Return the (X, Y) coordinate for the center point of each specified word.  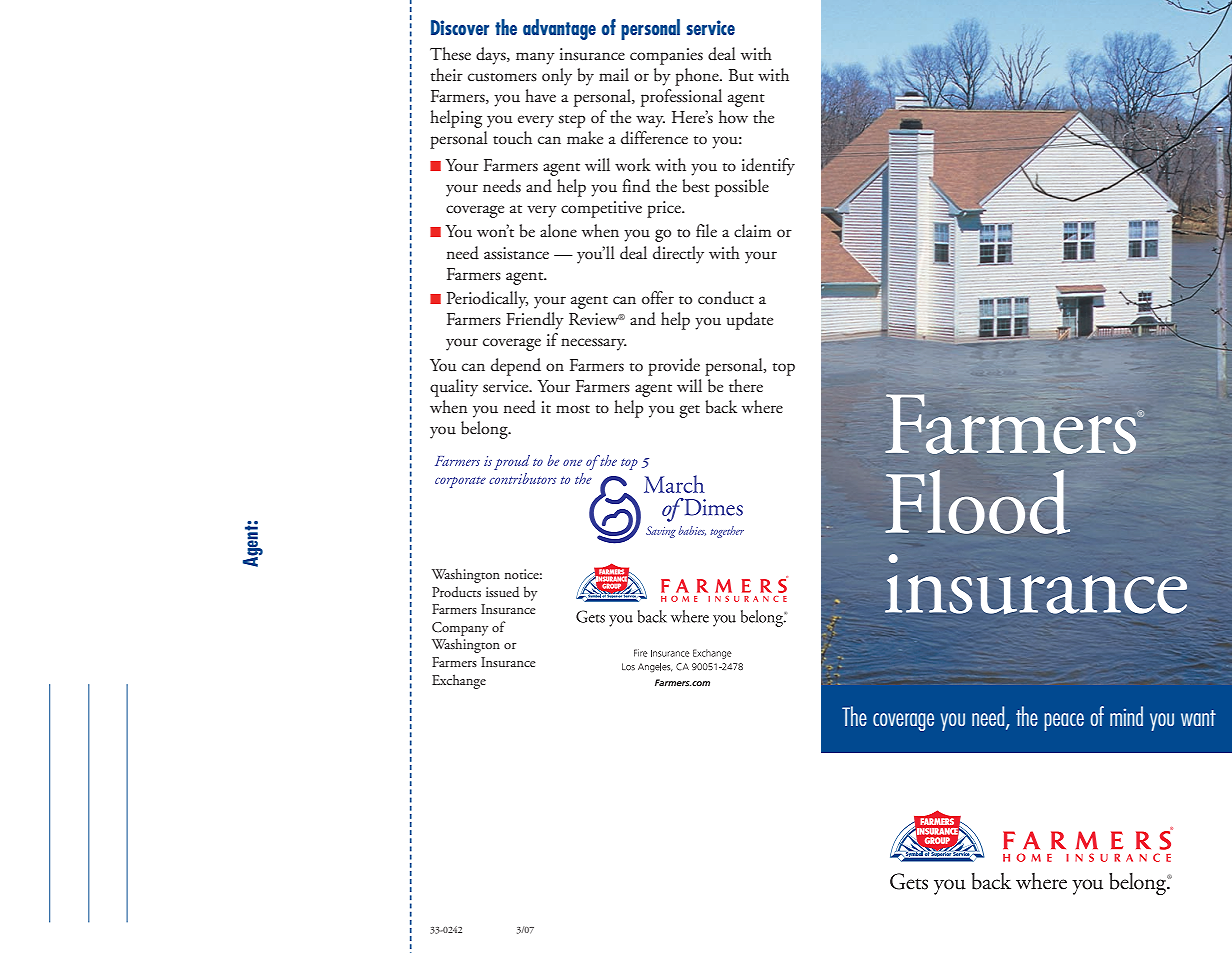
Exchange (459, 681)
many (535, 58)
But (741, 75)
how (733, 116)
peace (1064, 722)
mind (1126, 716)
